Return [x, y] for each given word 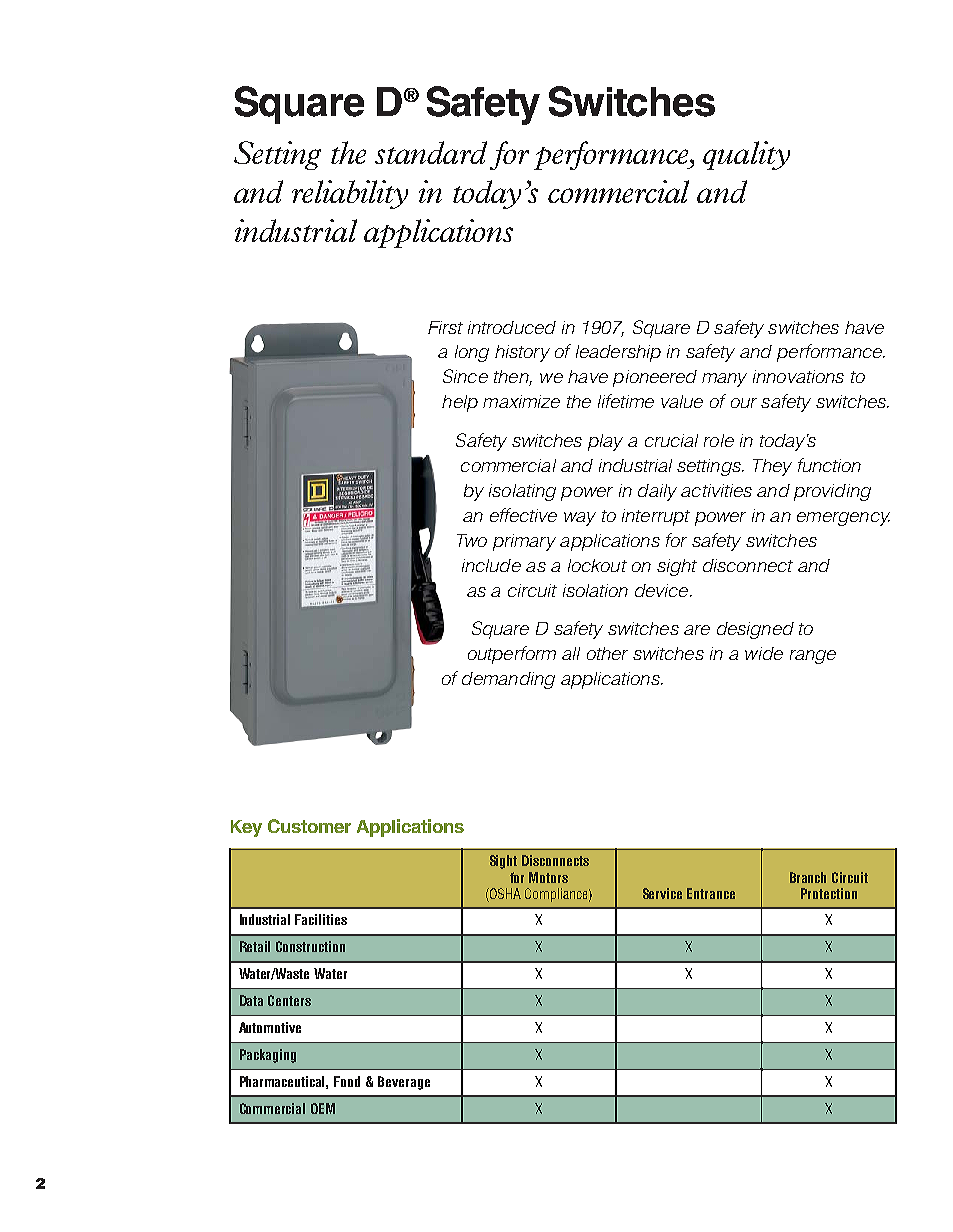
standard [431, 152]
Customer [309, 826]
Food [347, 1081]
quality [746, 155]
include [491, 565]
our [744, 403]
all [571, 653]
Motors [548, 877]
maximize [521, 401]
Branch [808, 877]
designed [755, 630]
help [460, 403]
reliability [350, 194]
